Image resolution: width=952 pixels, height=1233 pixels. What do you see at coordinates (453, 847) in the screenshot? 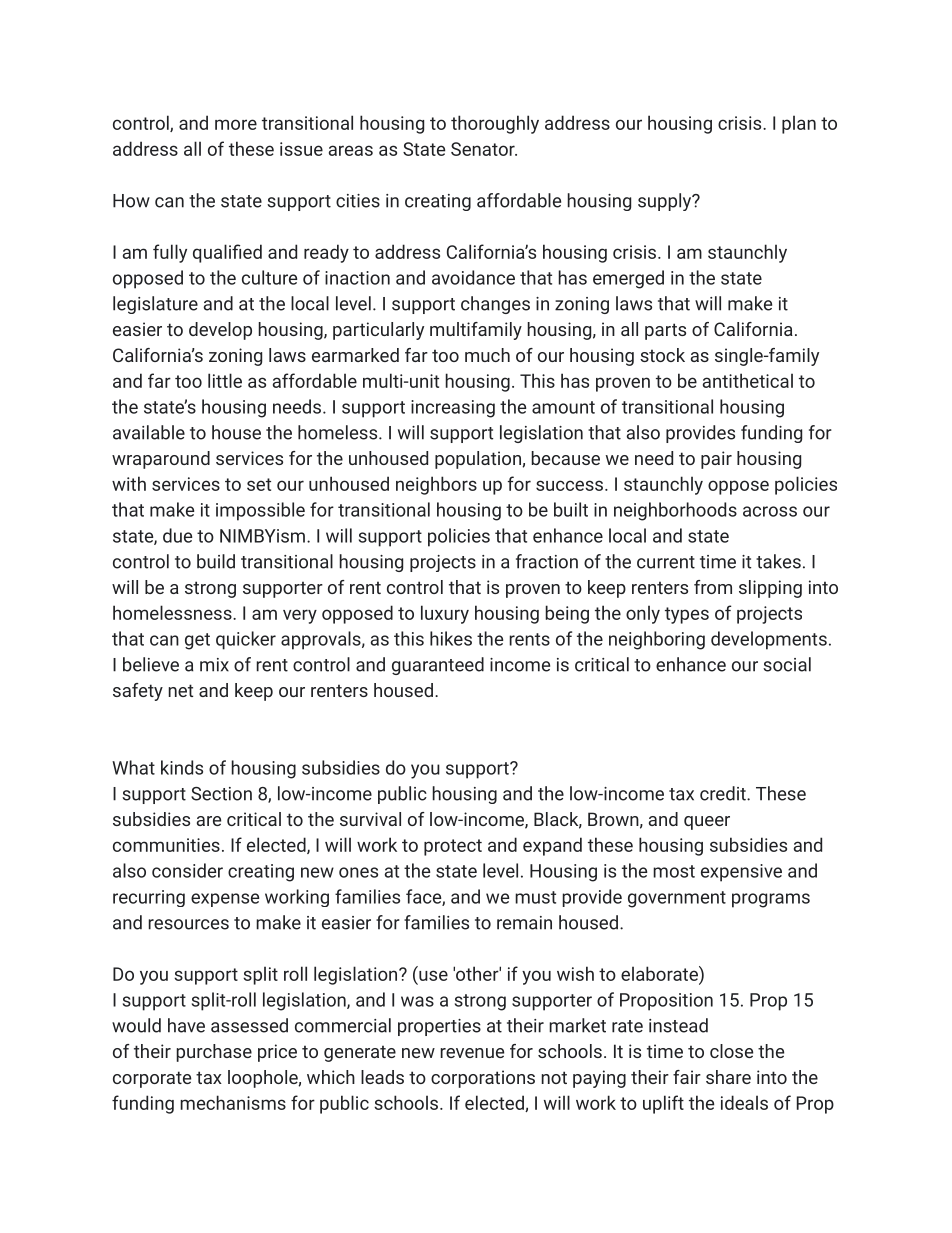
I see `protect` at bounding box center [453, 847].
